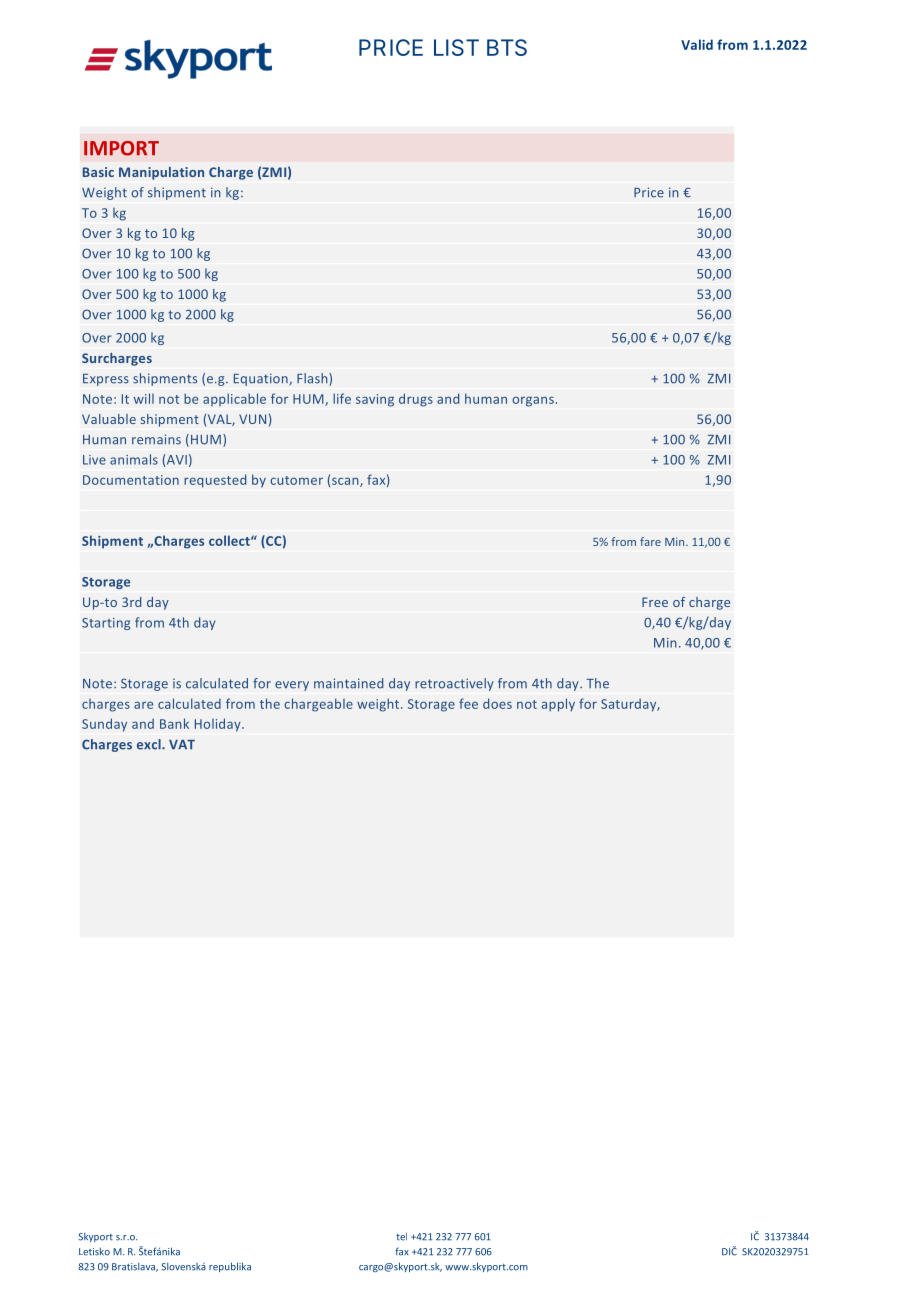 This screenshot has height=1308, width=924. I want to click on IMPORT, so click(121, 148).
